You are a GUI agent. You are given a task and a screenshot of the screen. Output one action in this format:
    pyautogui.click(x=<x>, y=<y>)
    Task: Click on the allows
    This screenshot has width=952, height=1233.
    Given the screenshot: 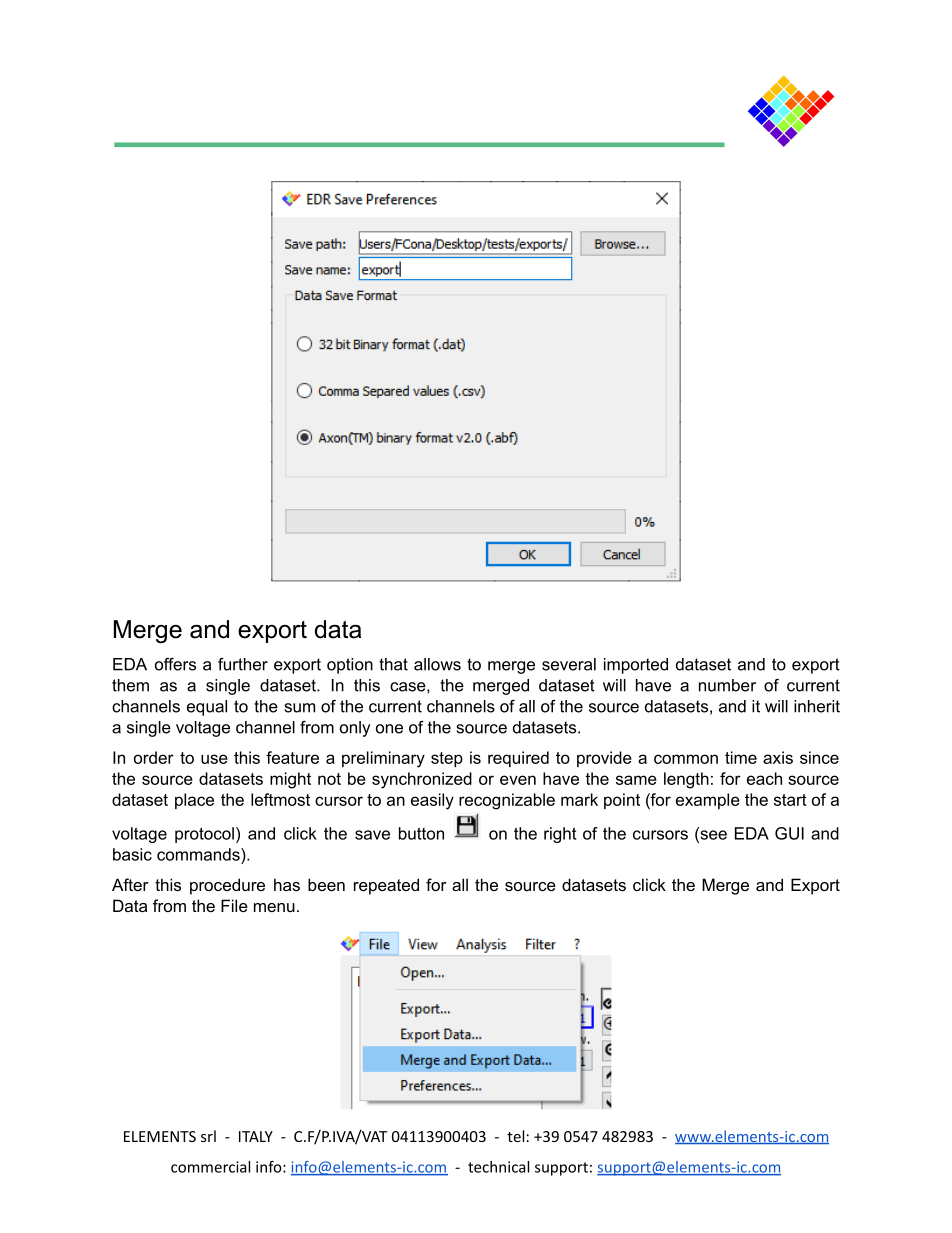 What is the action you would take?
    pyautogui.click(x=437, y=664)
